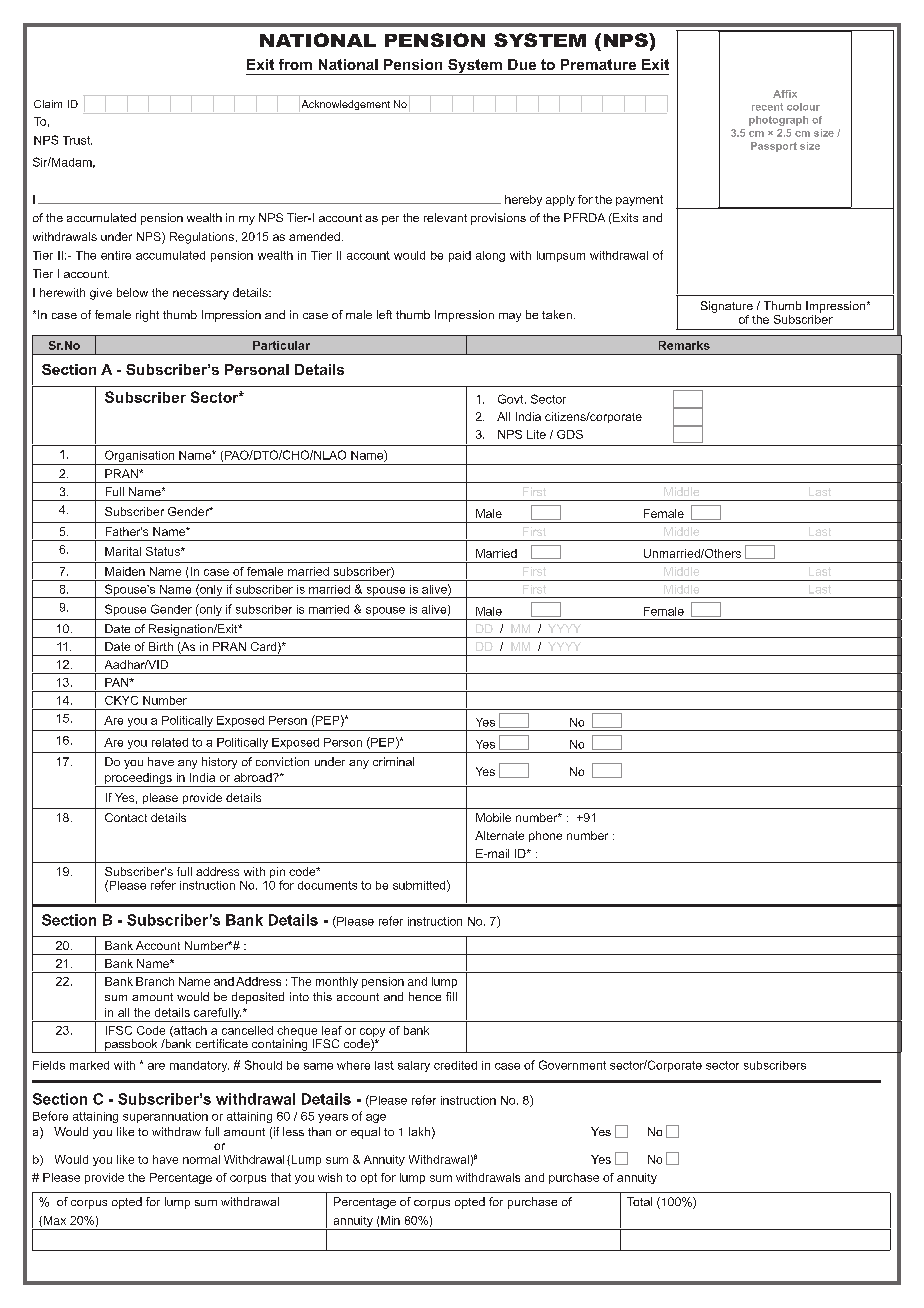  I want to click on equal, so click(365, 1133).
